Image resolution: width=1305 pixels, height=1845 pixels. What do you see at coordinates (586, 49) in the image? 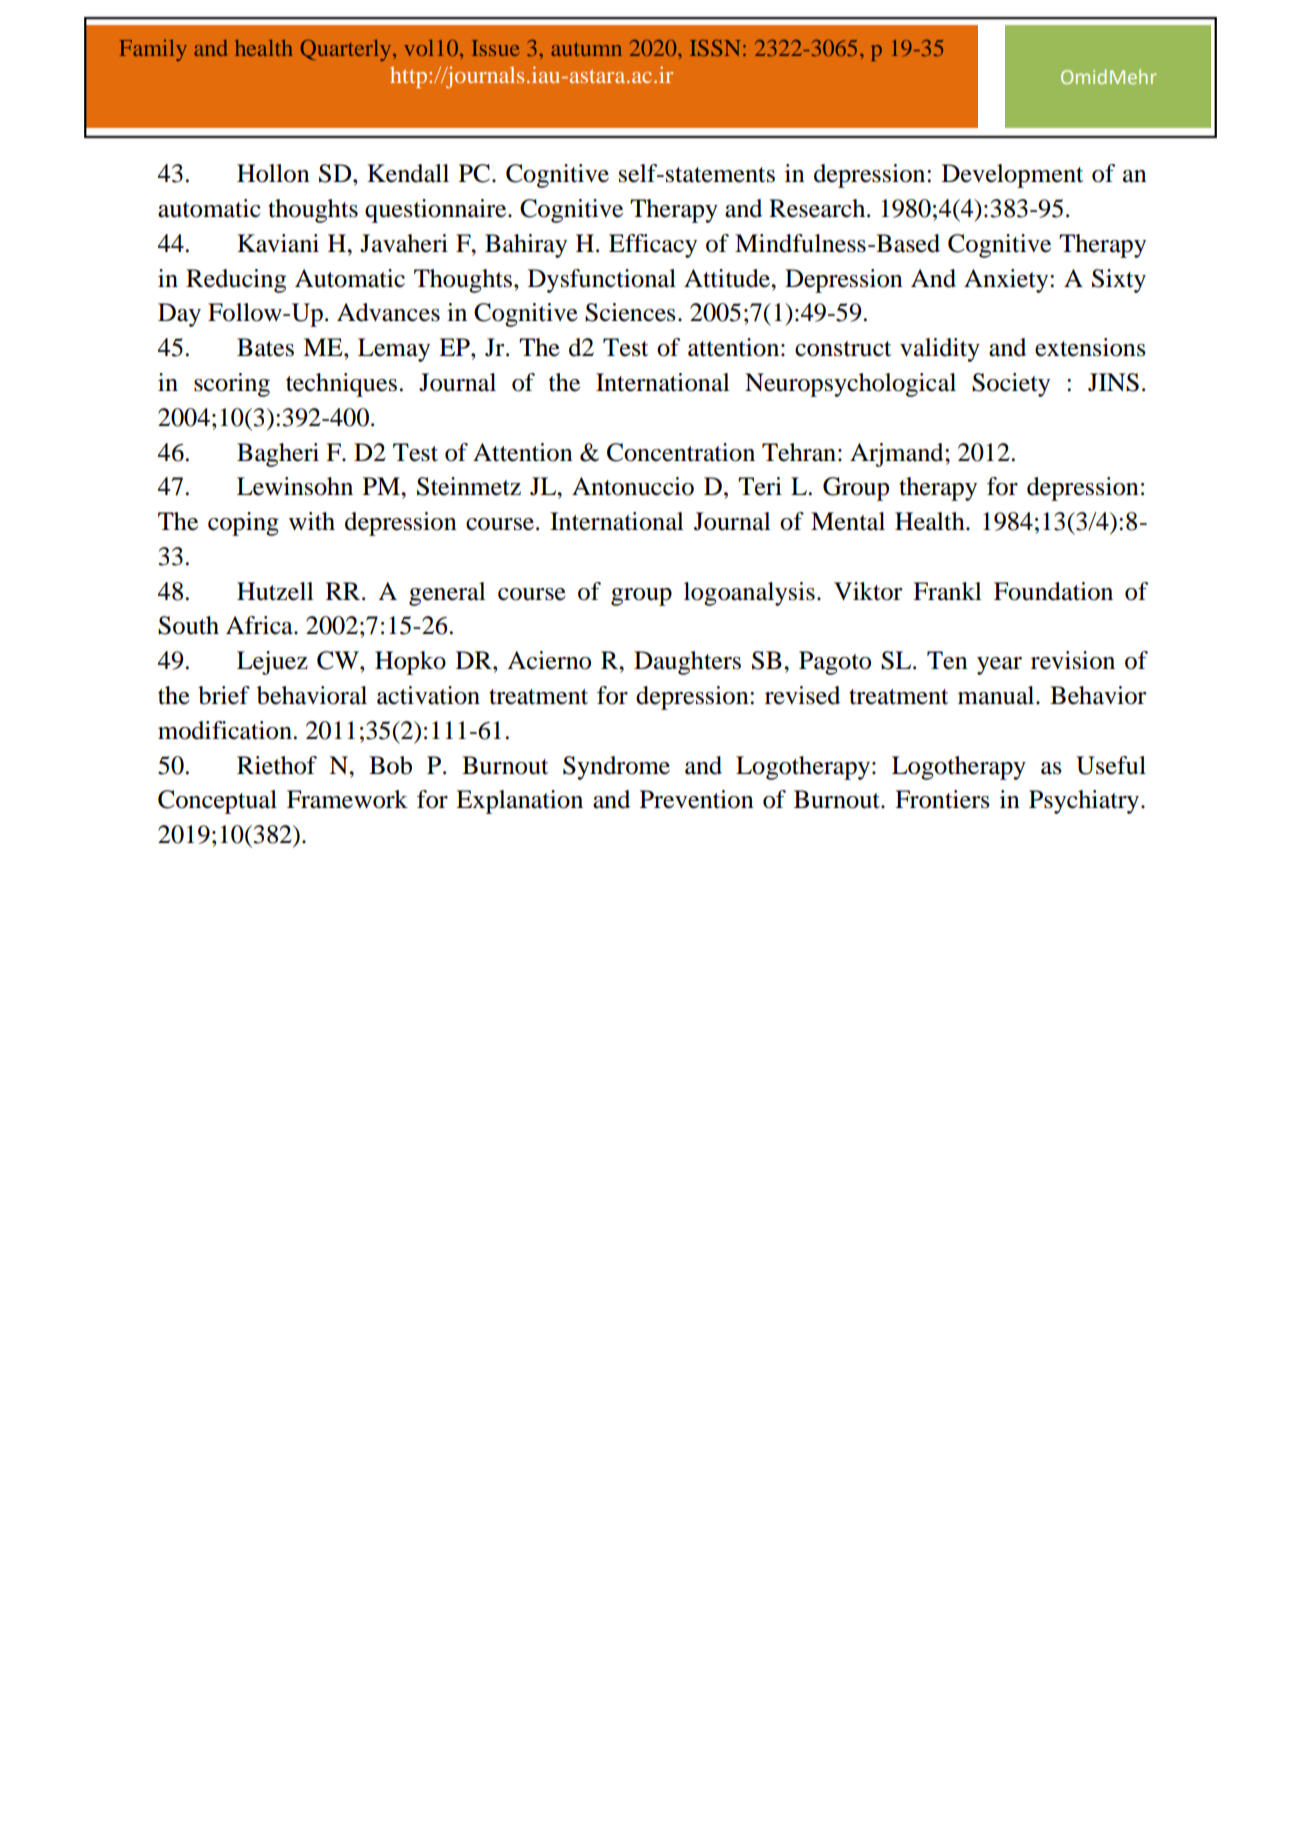
I see `autumn` at bounding box center [586, 49].
